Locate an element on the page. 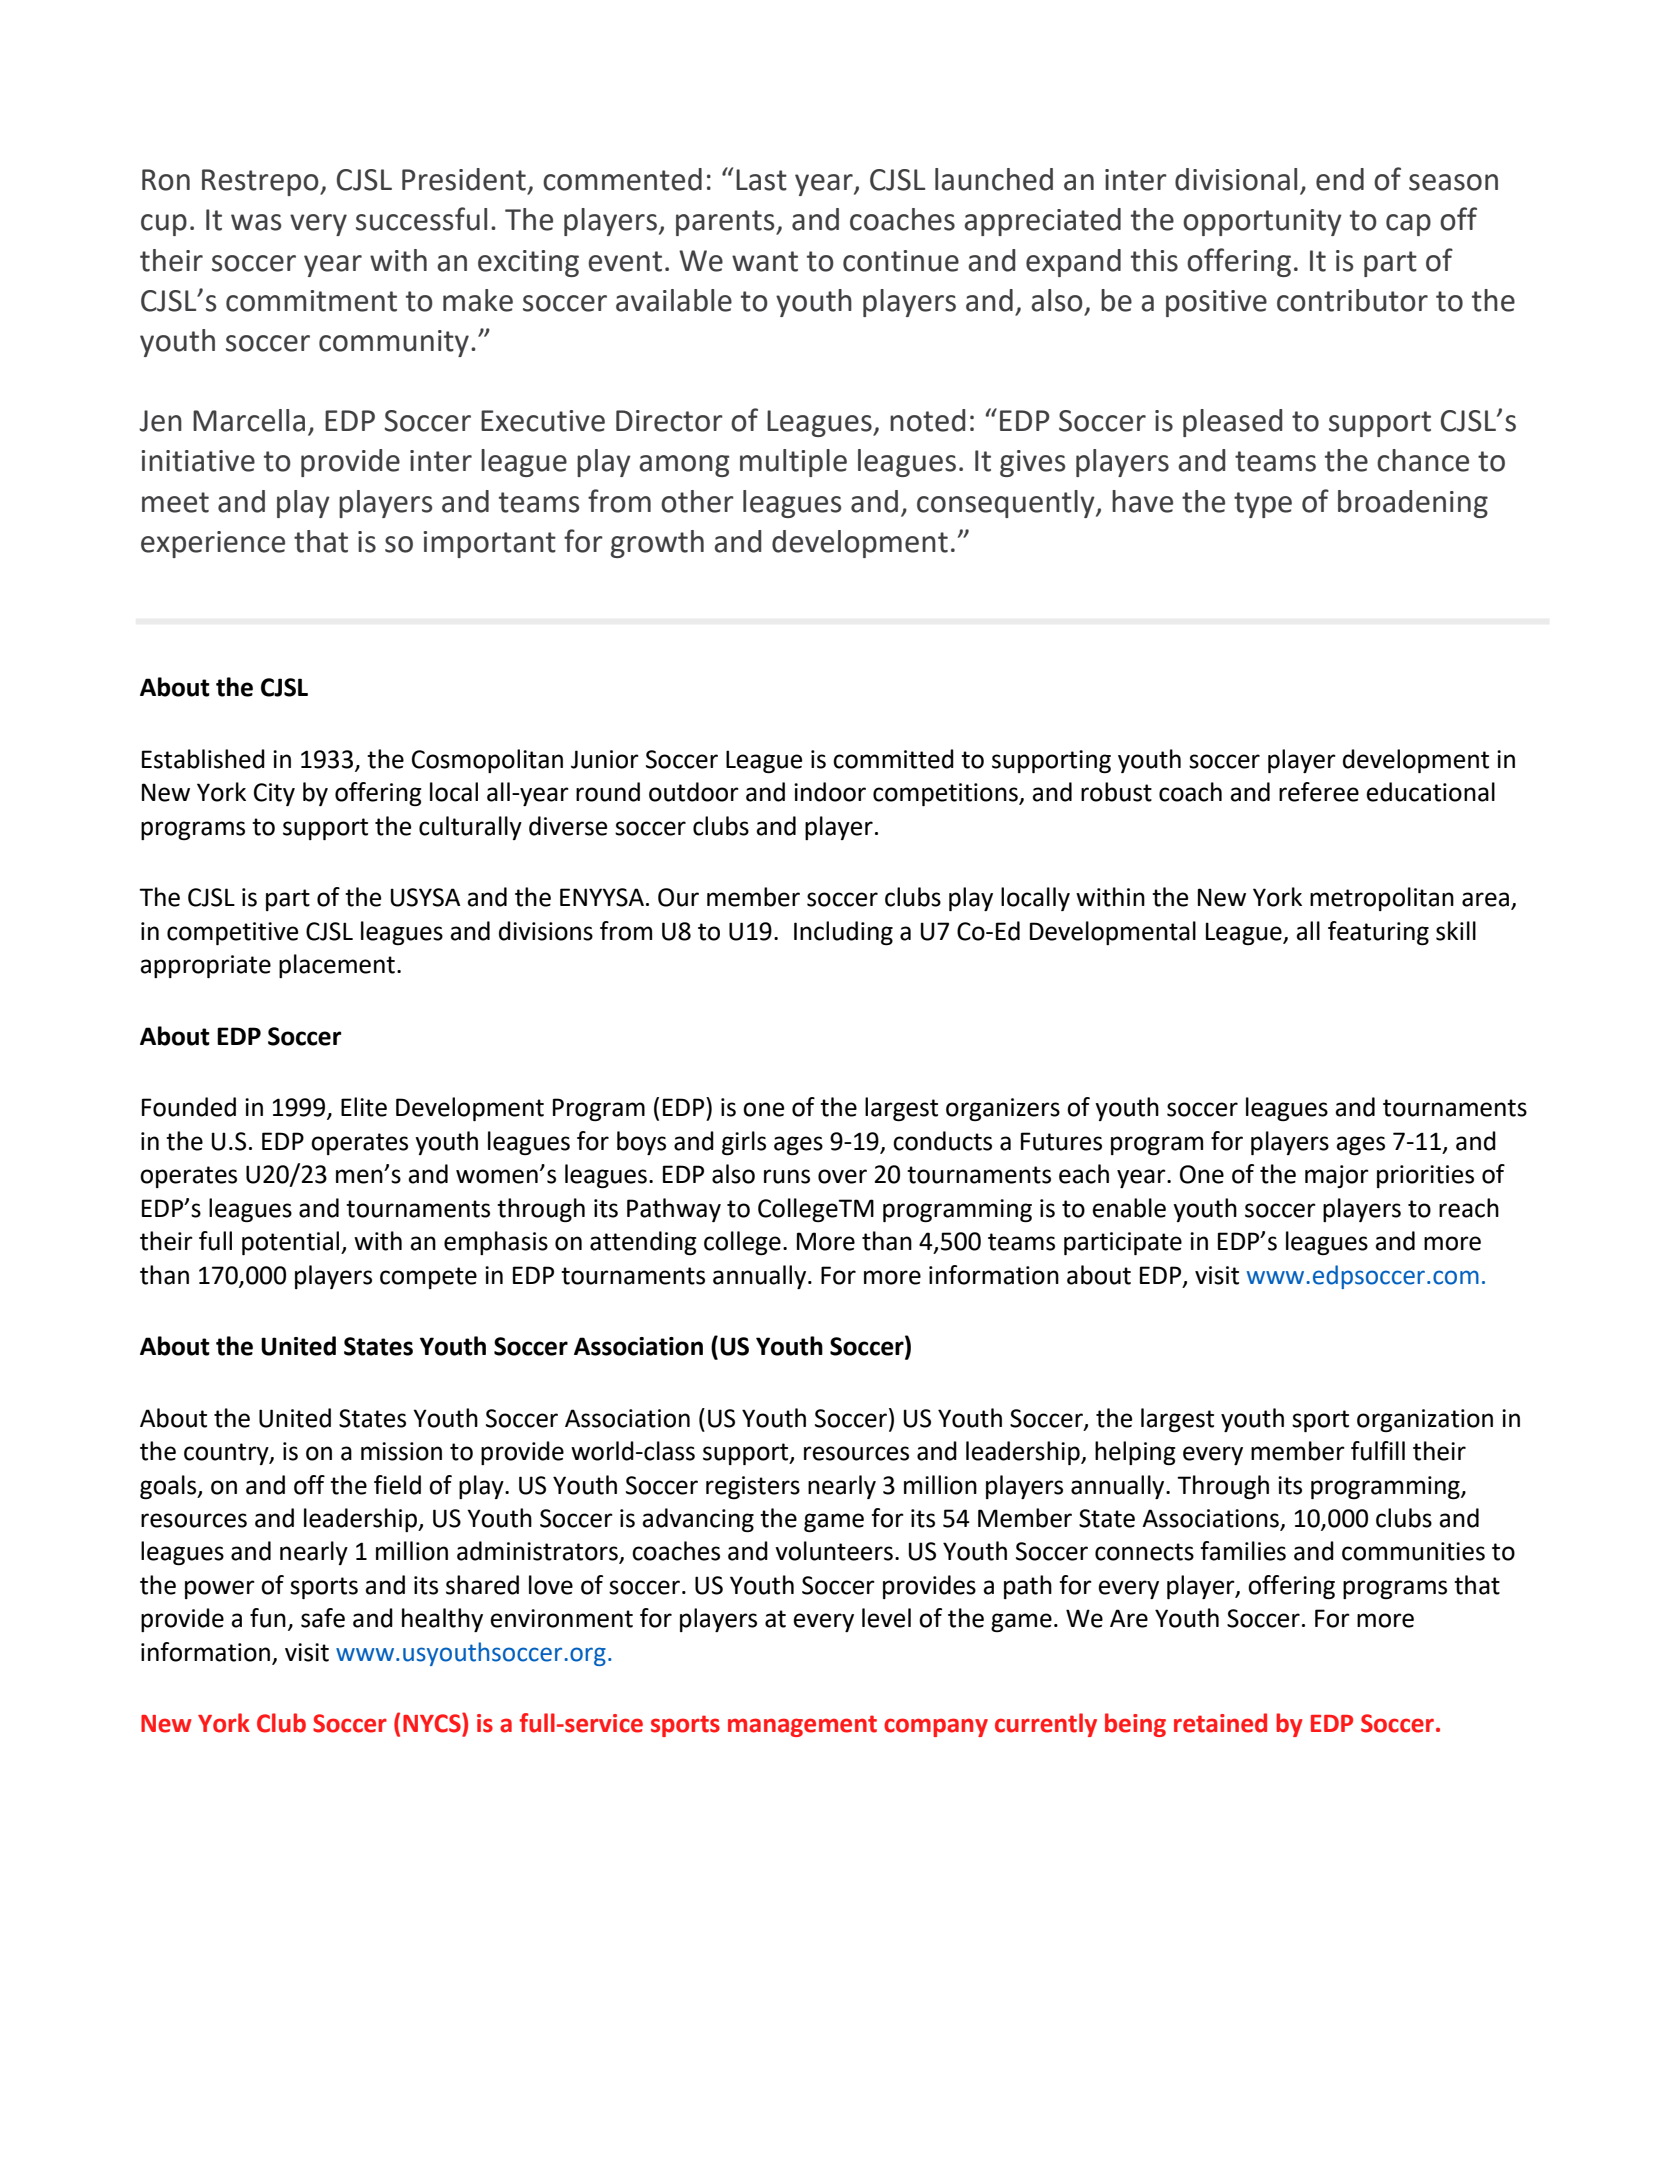 This image has height=2167, width=1674. want is located at coordinates (765, 261).
